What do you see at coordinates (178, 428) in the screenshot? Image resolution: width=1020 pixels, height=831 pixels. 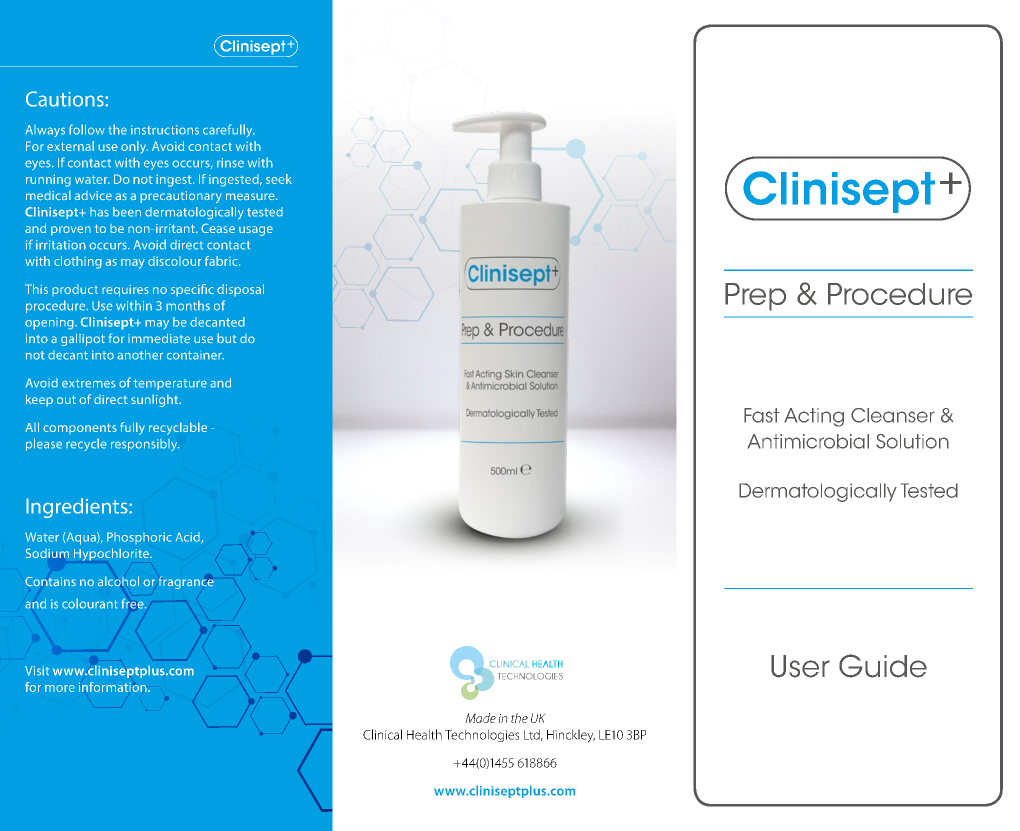 I see `recyclable` at bounding box center [178, 428].
